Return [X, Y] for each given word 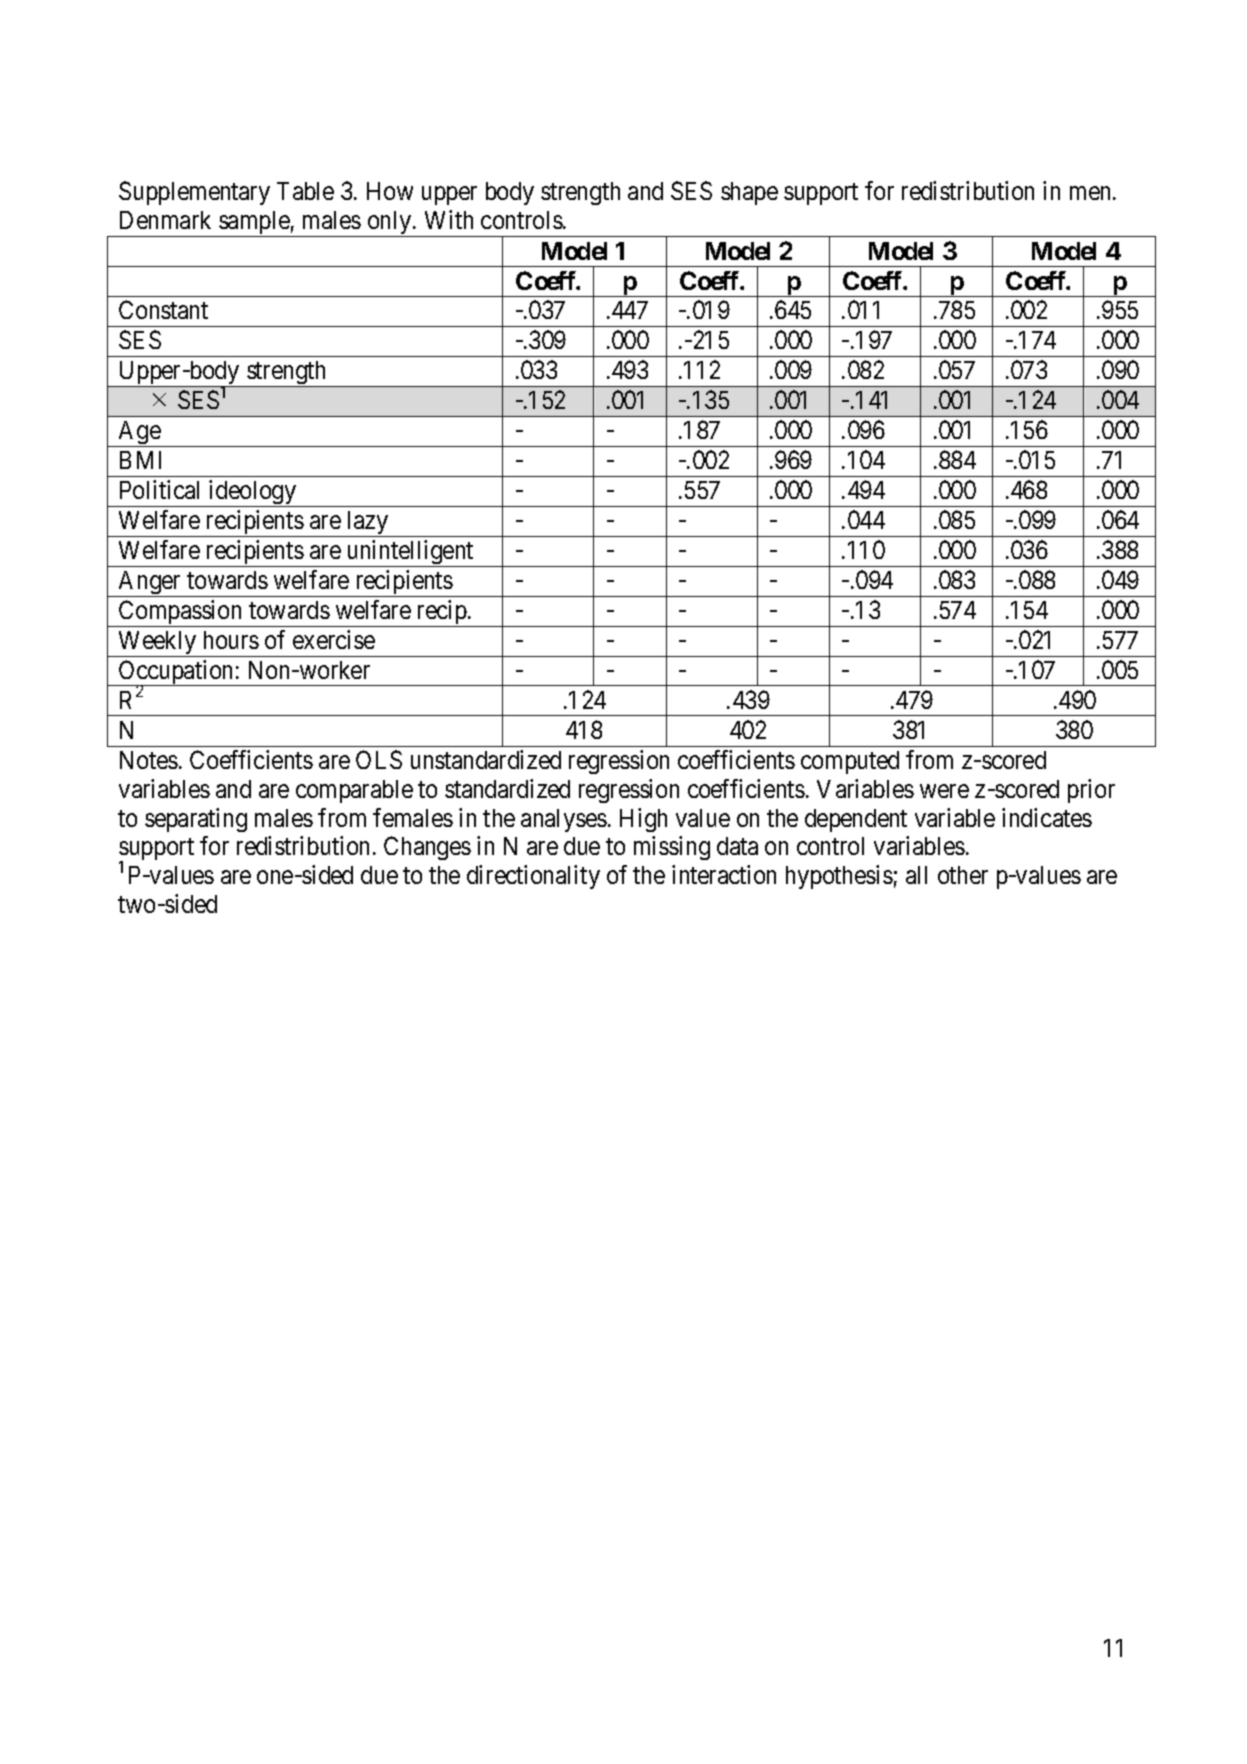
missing [672, 848]
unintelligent [410, 553]
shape [749, 193]
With [449, 219]
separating [196, 820]
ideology [253, 493]
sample [254, 224]
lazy [368, 524]
